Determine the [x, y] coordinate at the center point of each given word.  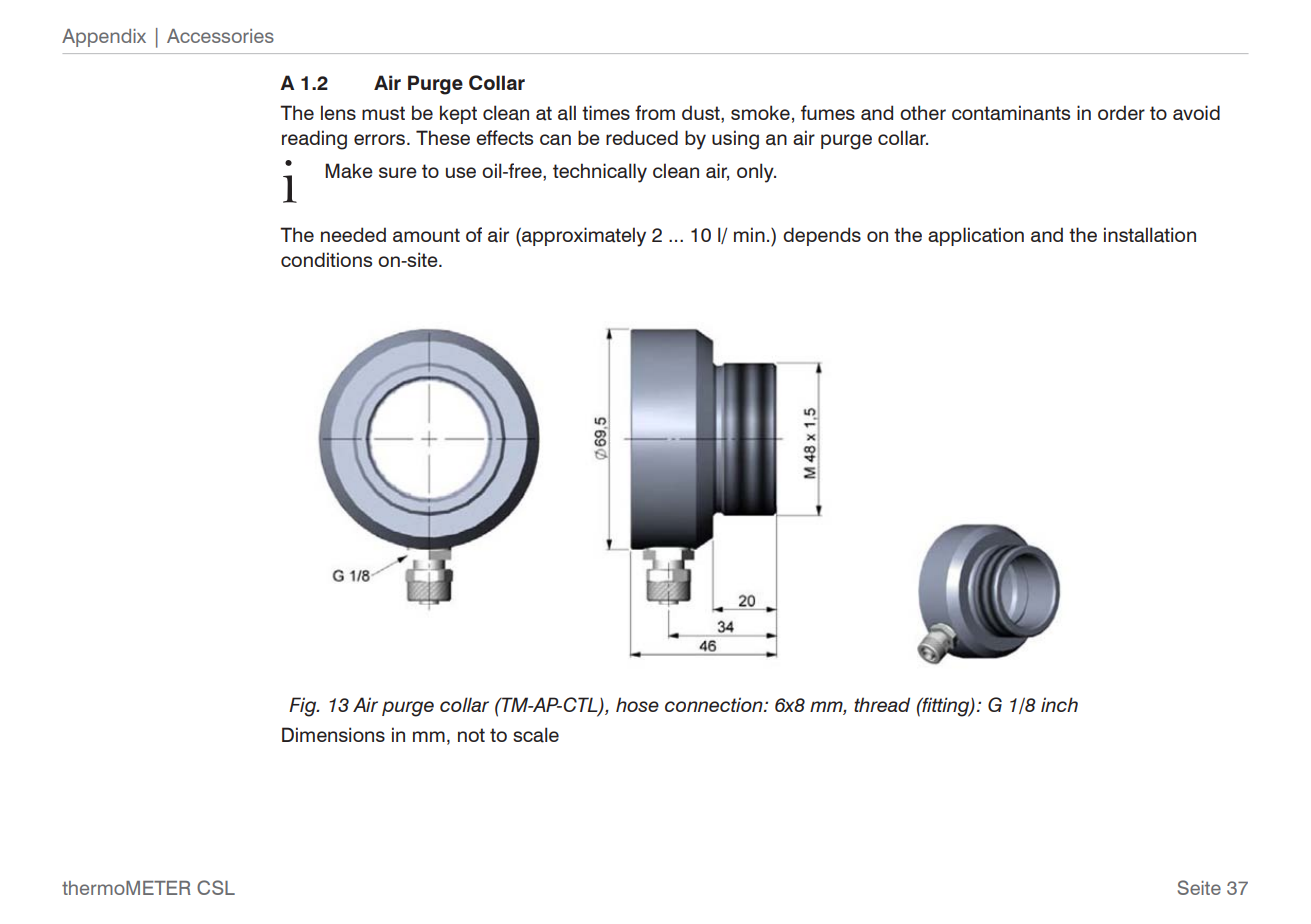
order [1121, 112]
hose [637, 704]
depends [822, 236]
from [655, 112]
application [976, 236]
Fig [304, 707]
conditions [326, 259]
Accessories [220, 36]
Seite [1199, 887]
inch [1059, 704]
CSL [216, 887]
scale [536, 735]
